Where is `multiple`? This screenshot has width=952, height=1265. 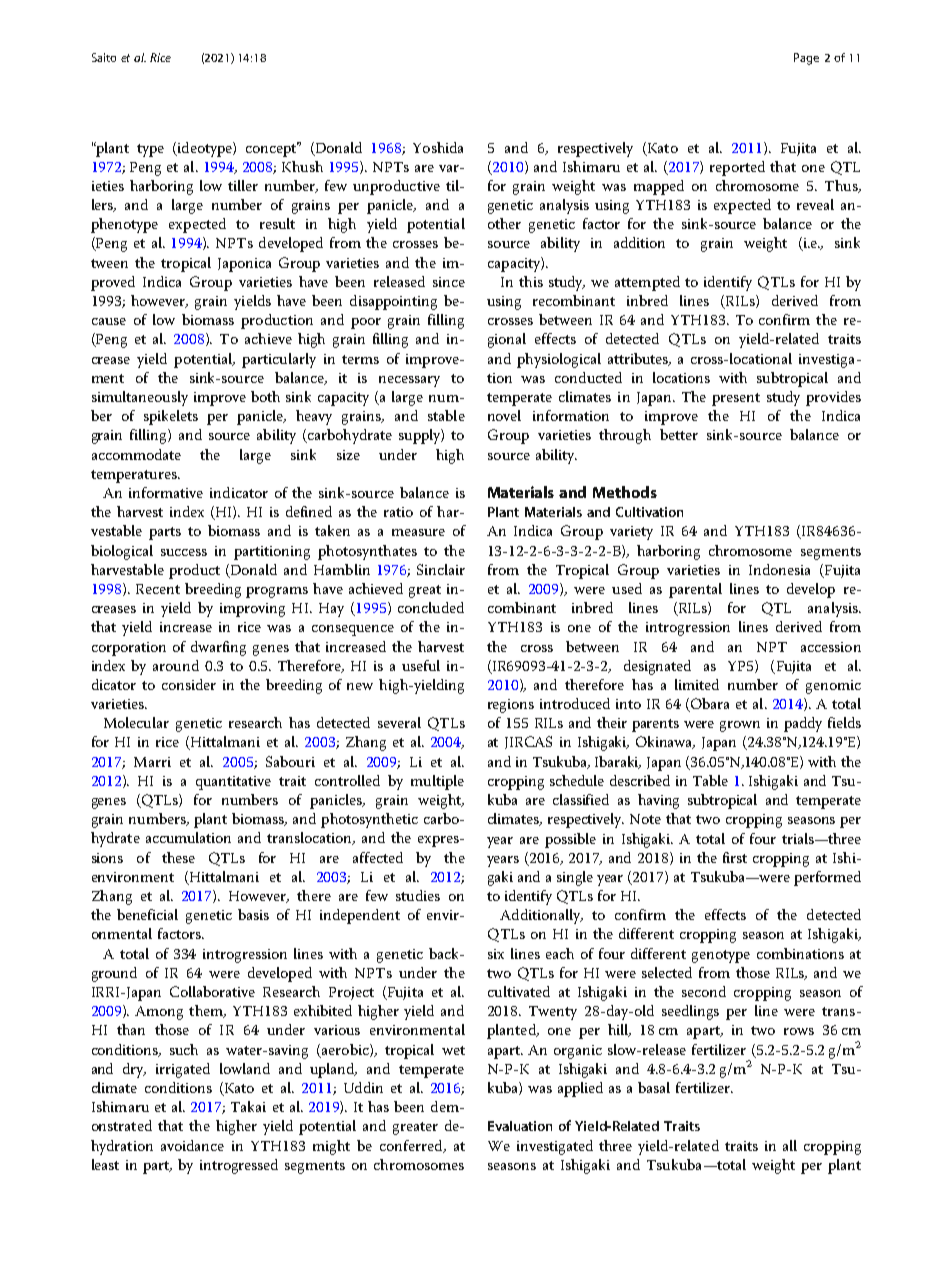
multiple is located at coordinates (437, 782).
